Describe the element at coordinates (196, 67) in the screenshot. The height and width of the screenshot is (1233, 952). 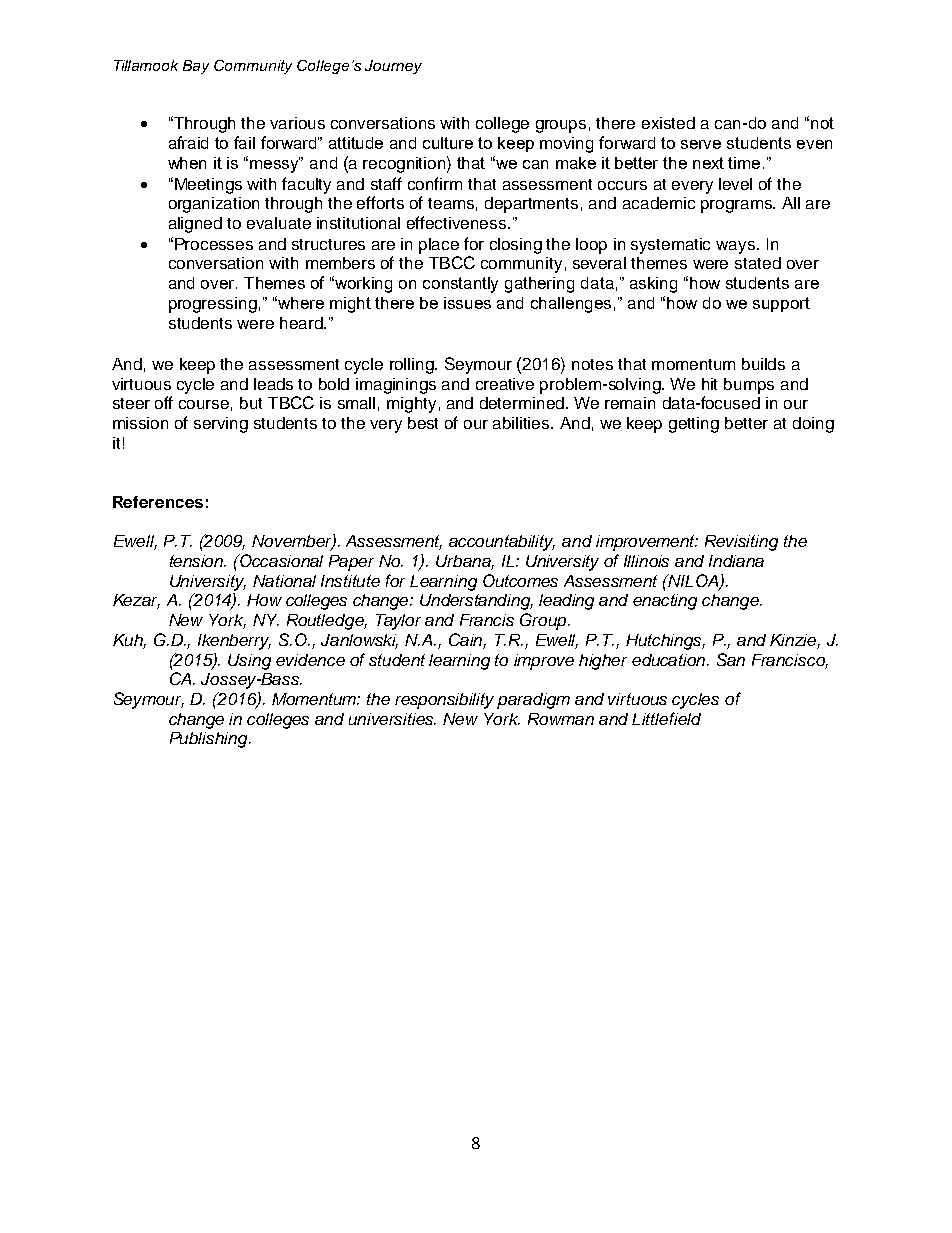
I see `Bay` at that location.
